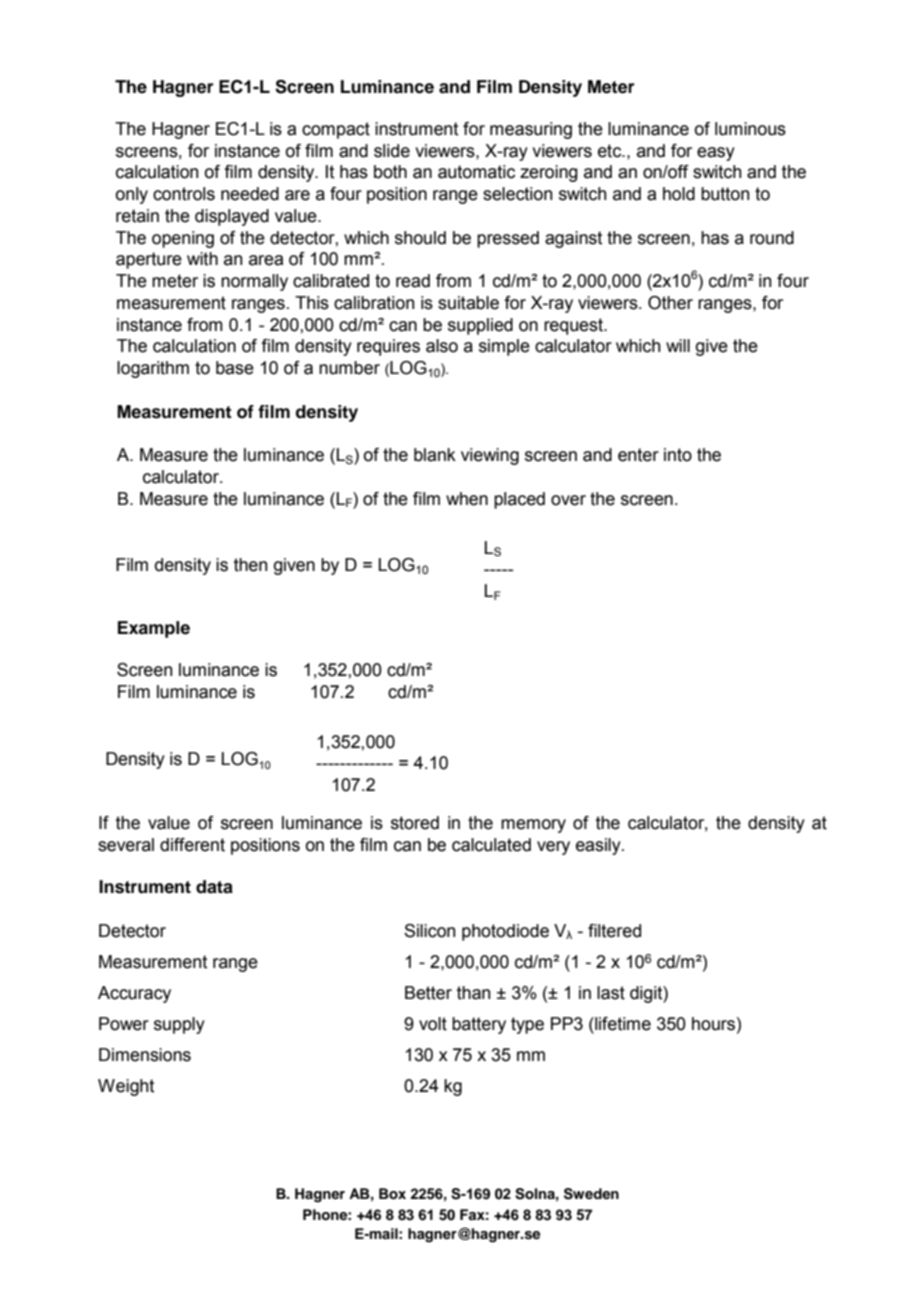 This screenshot has width=924, height=1308. What do you see at coordinates (568, 500) in the screenshot?
I see `over` at bounding box center [568, 500].
